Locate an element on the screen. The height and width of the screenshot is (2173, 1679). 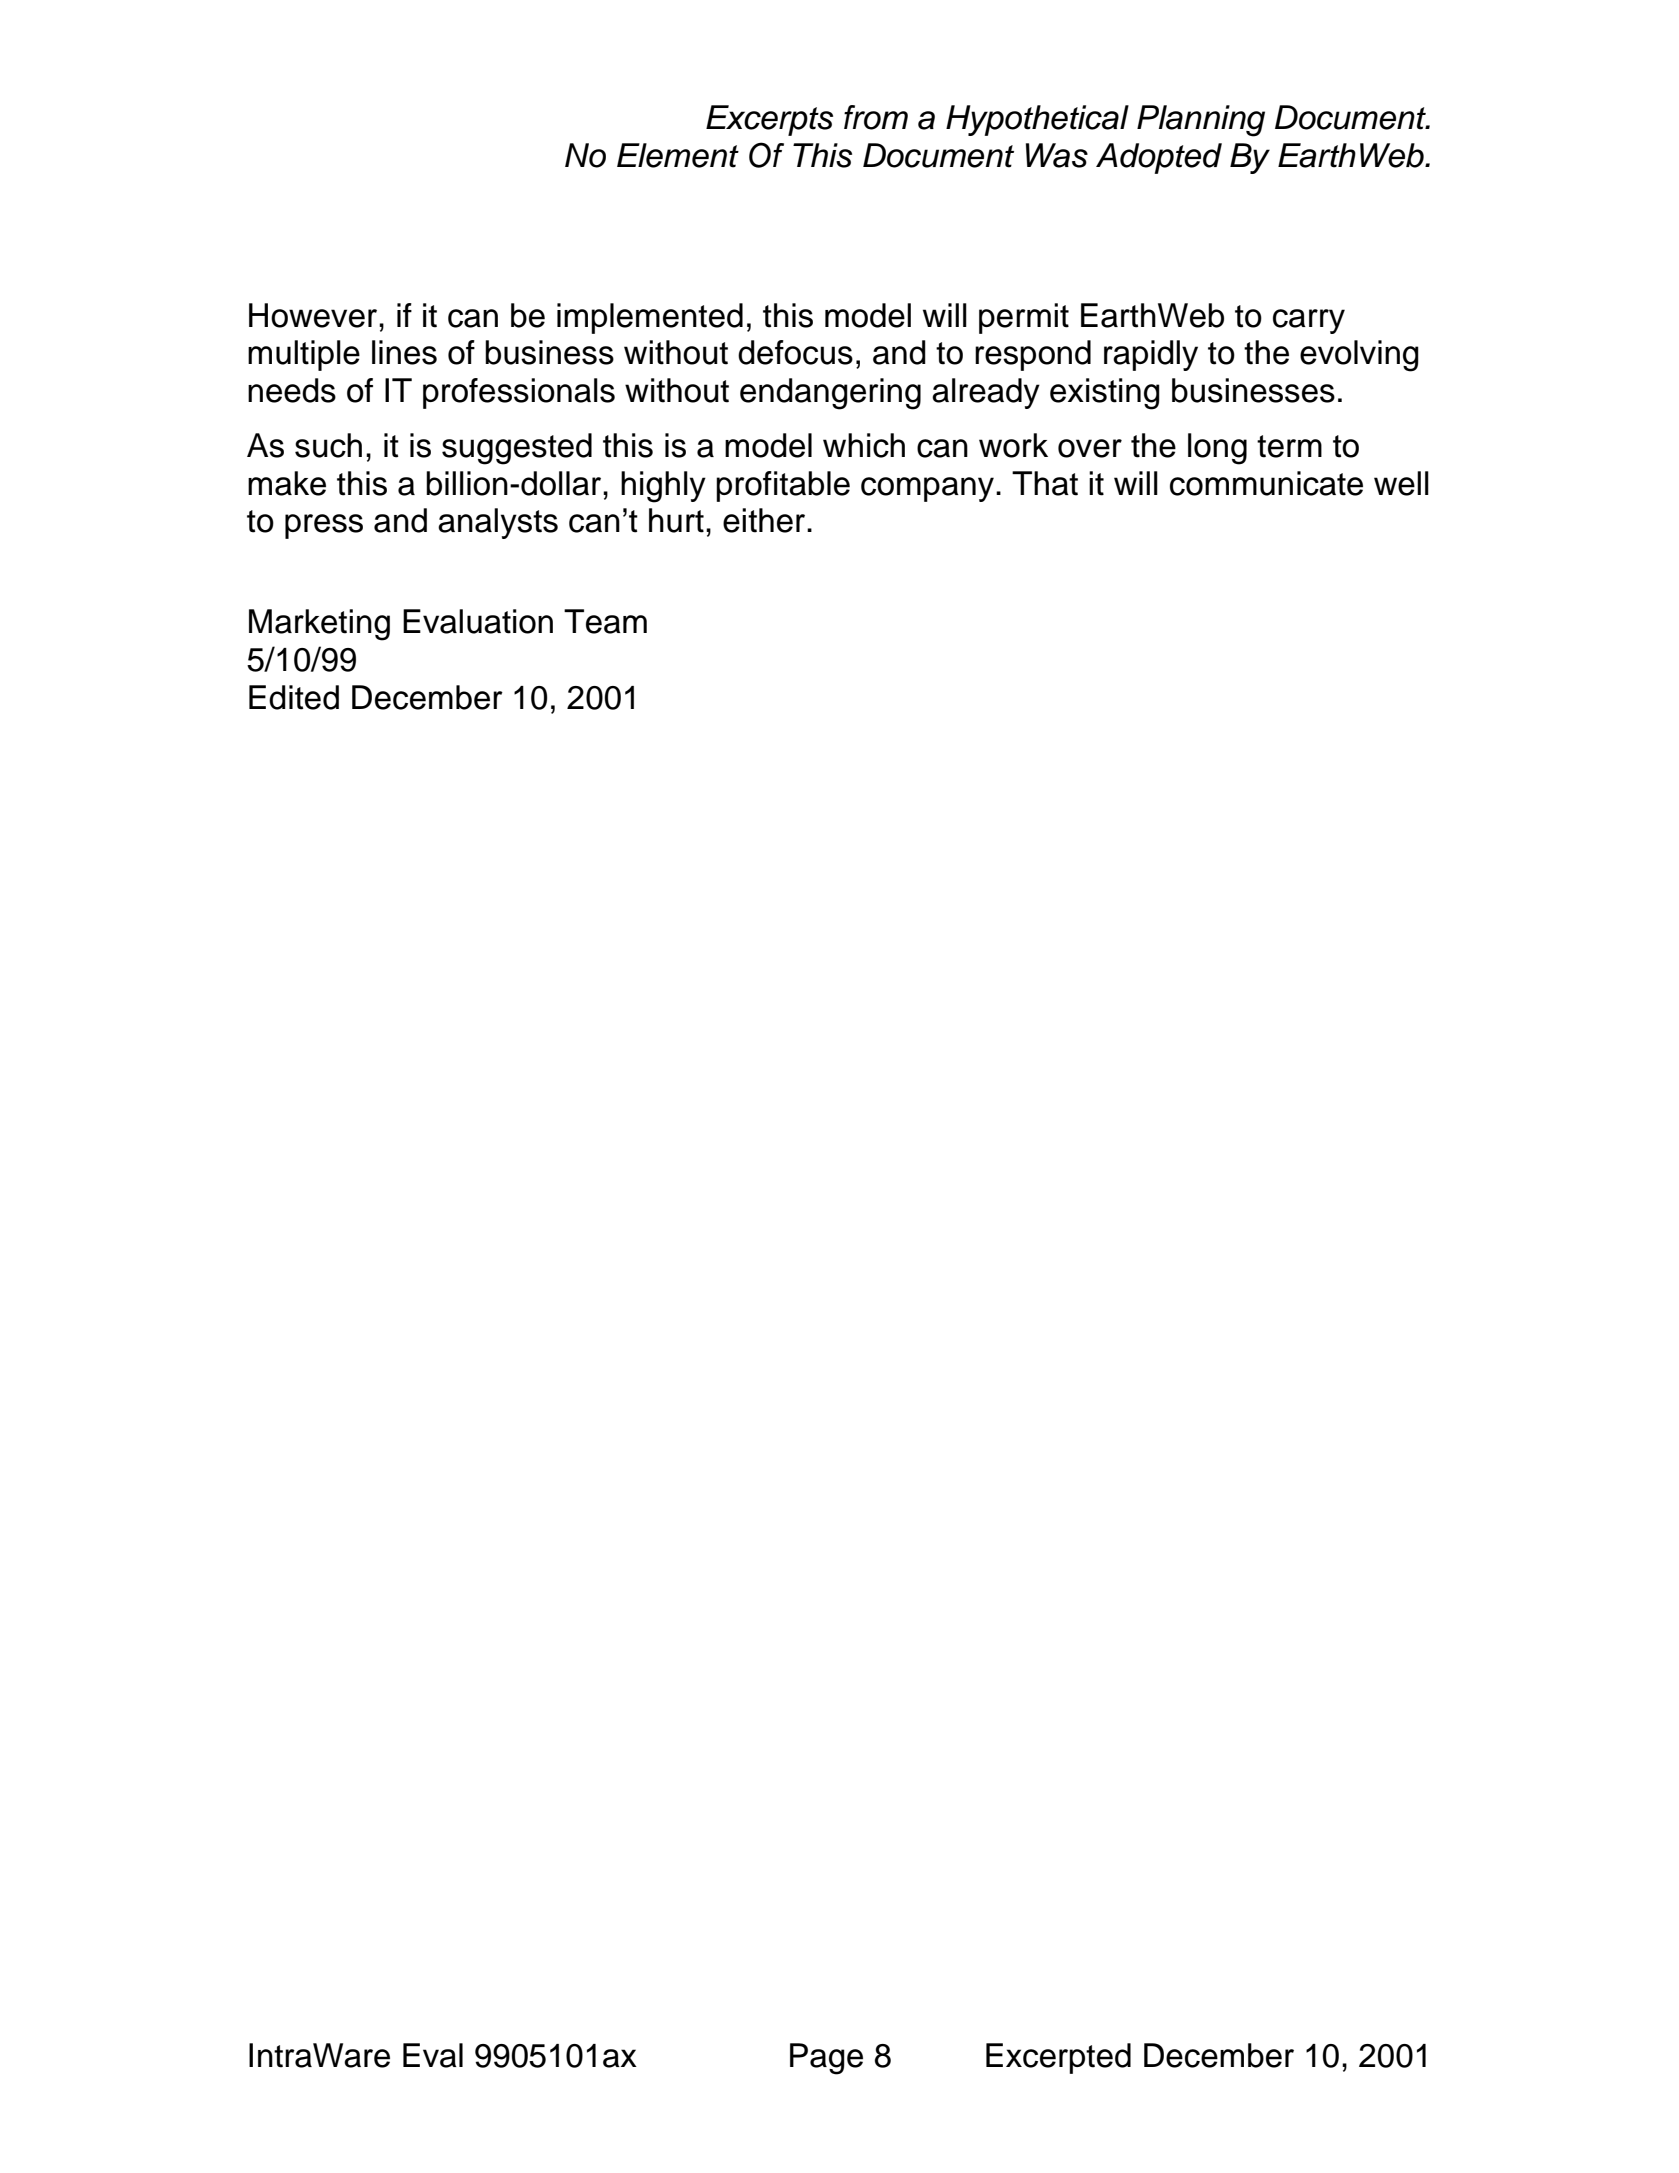
Edited is located at coordinates (294, 697).
